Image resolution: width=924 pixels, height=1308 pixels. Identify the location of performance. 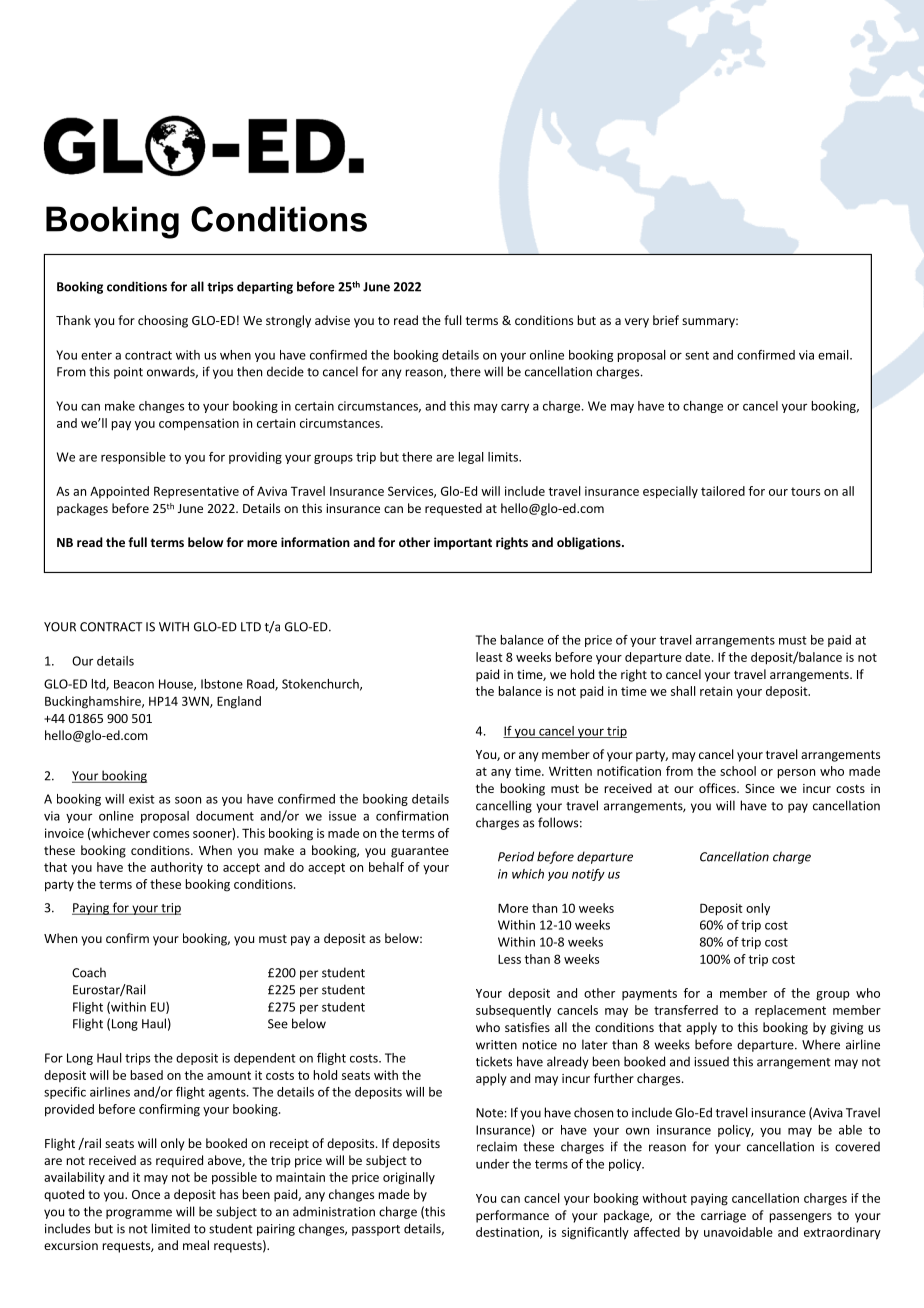
(512, 1216).
